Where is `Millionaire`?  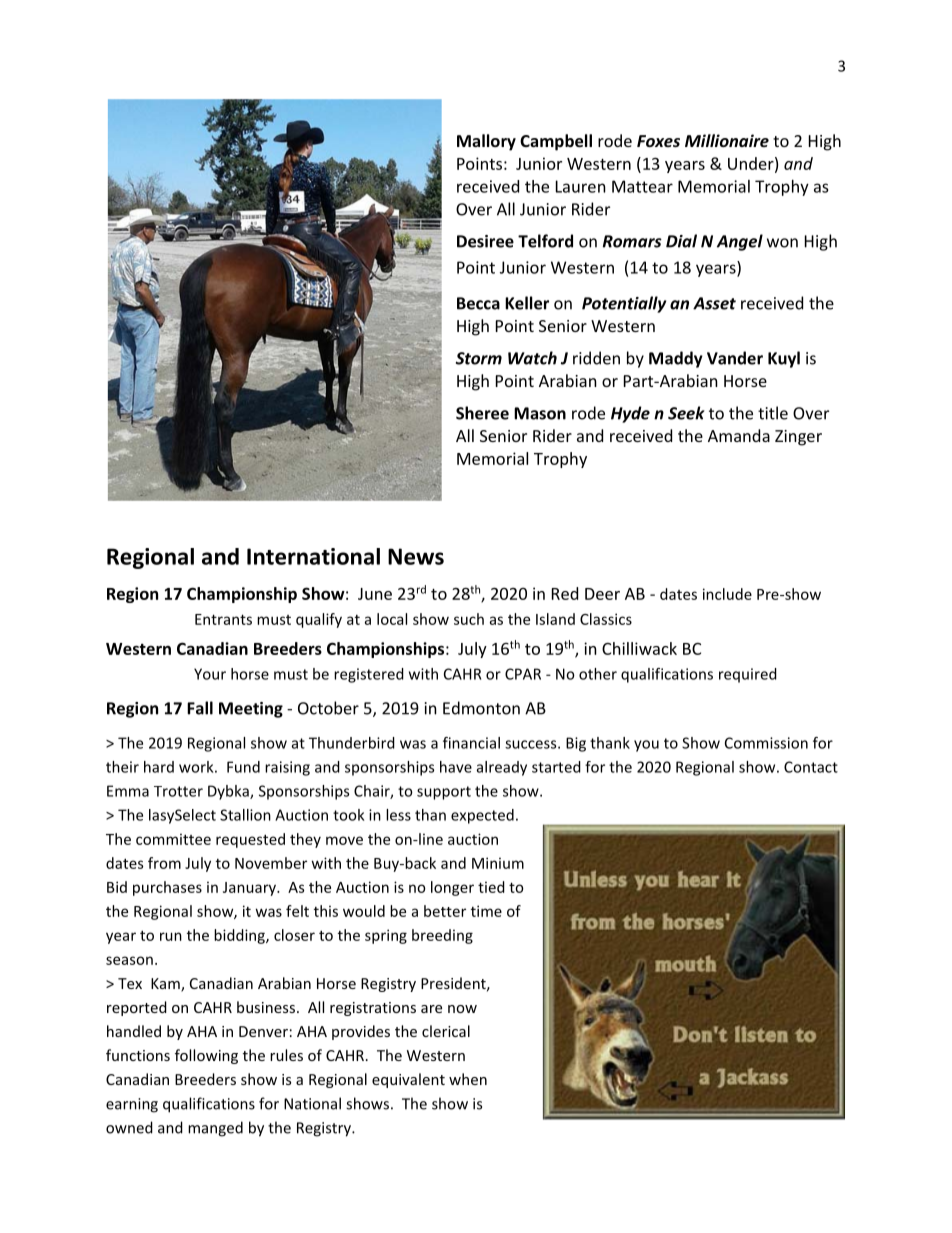
Millionaire is located at coordinates (727, 140).
